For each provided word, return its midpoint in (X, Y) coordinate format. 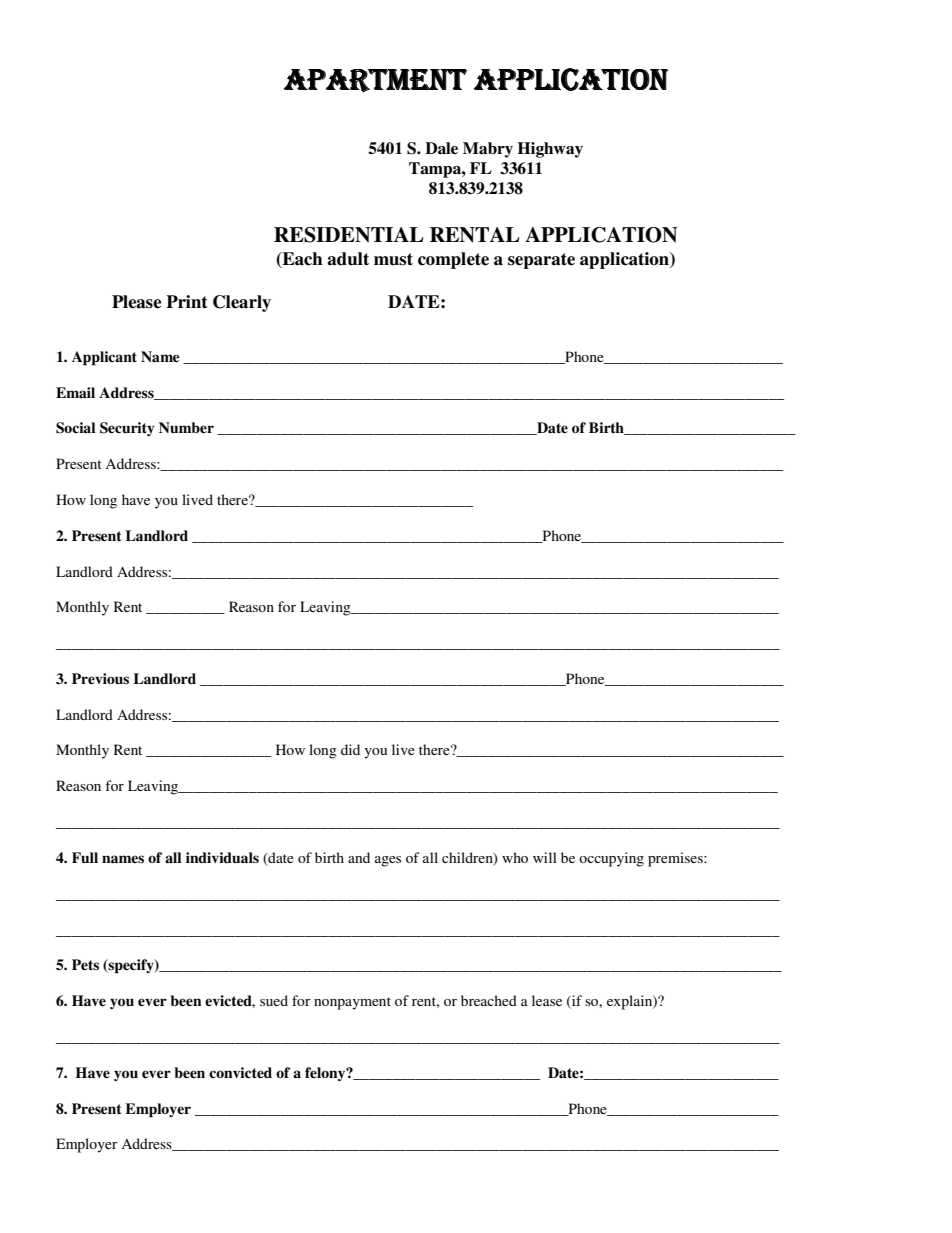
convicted (240, 1073)
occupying (611, 859)
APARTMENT (375, 80)
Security (127, 429)
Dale (441, 148)
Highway (550, 150)
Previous (100, 679)
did (350, 749)
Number (186, 427)
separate (541, 261)
